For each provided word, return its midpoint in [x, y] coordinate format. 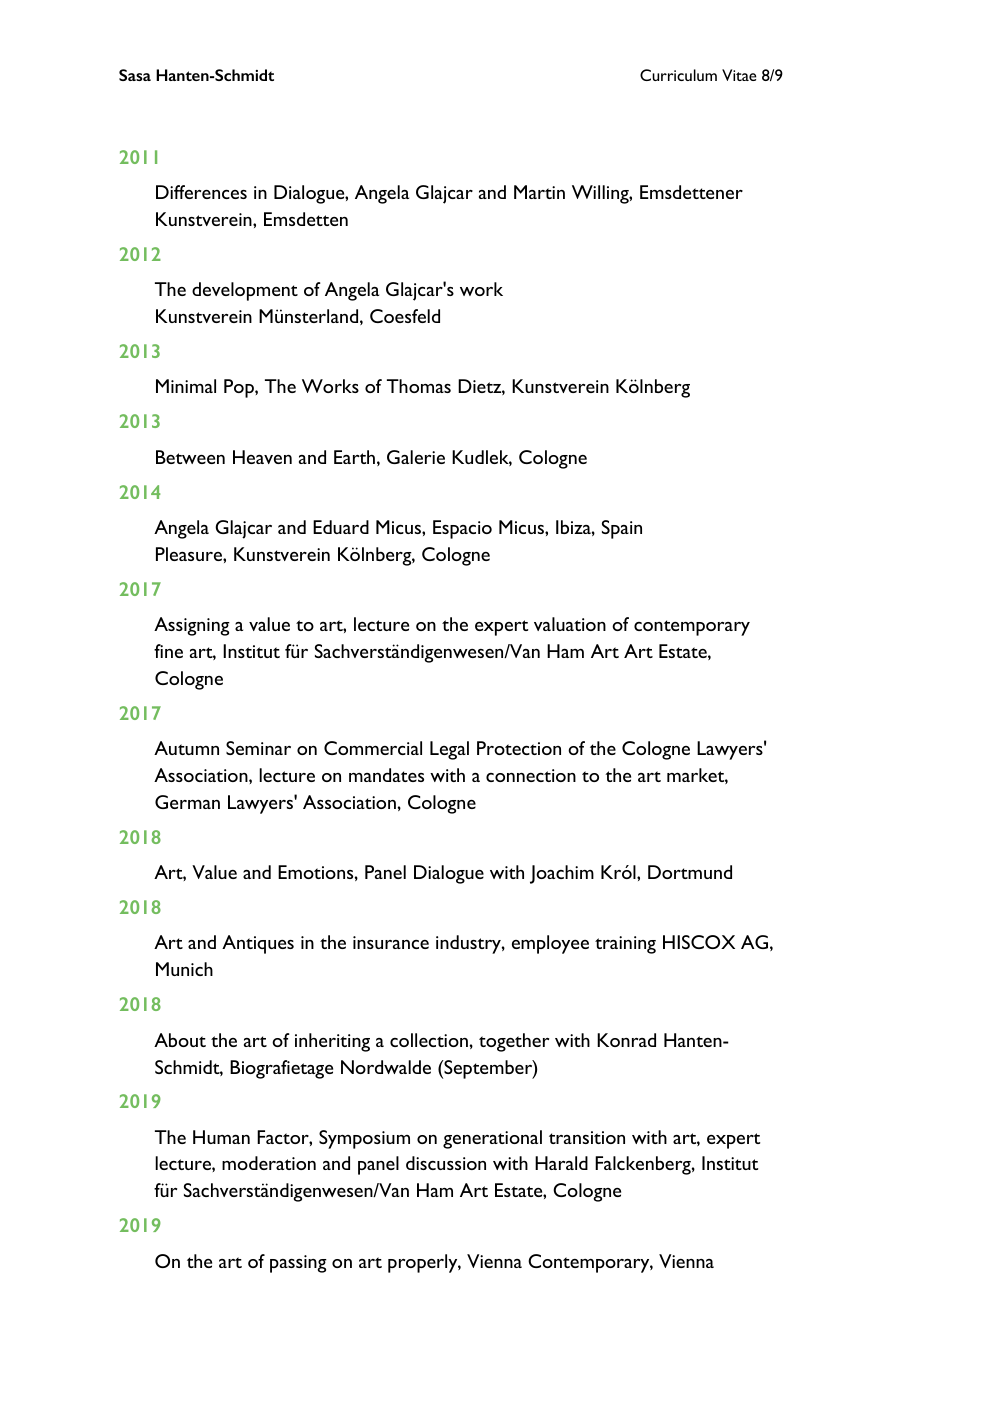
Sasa [135, 75]
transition [587, 1137]
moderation [269, 1163]
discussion [446, 1163]
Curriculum [678, 75]
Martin [539, 192]
